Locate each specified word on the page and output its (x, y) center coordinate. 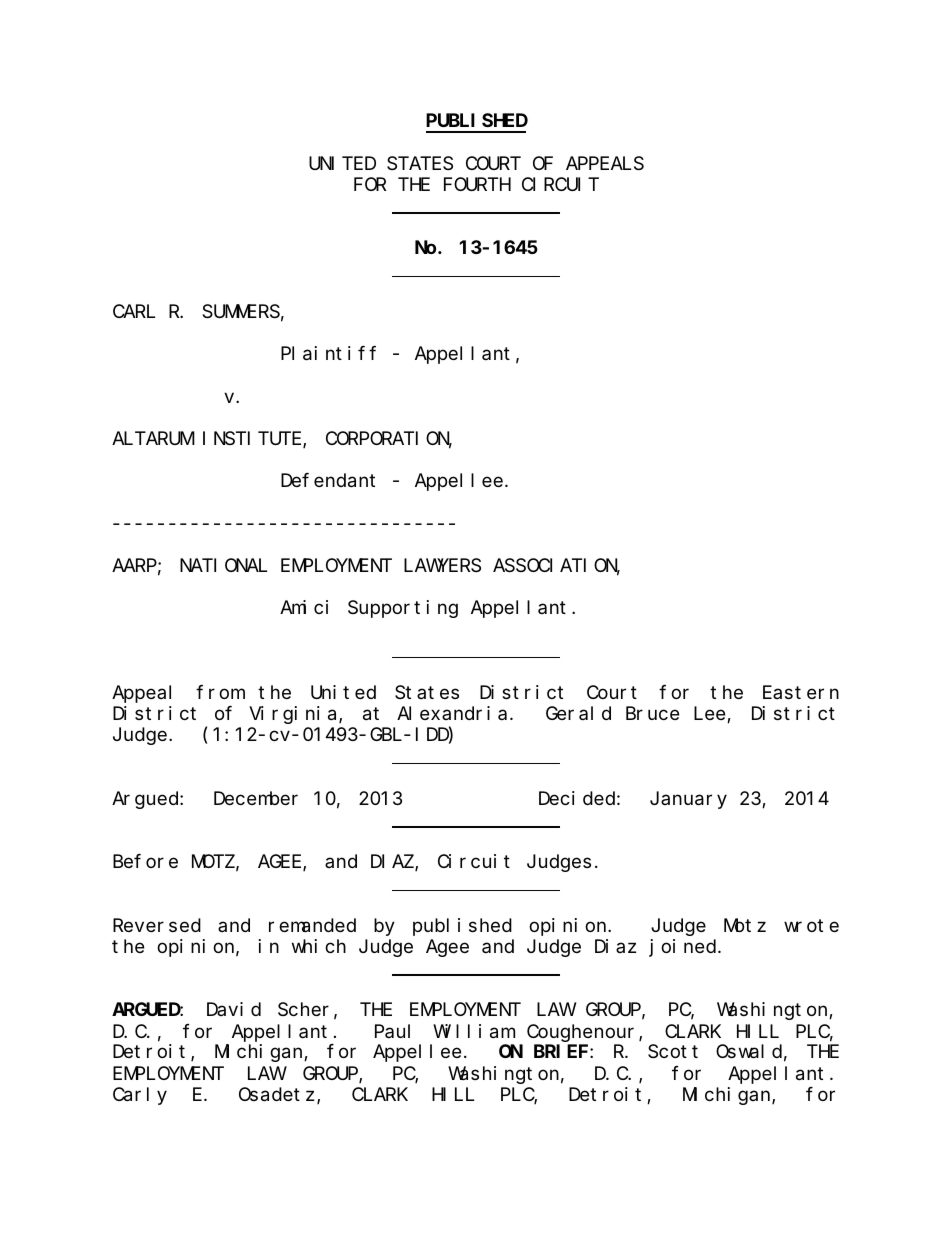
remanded (312, 925)
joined (684, 948)
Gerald (578, 713)
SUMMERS (241, 312)
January (688, 800)
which (319, 946)
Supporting (403, 609)
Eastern (801, 693)
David (234, 1009)
